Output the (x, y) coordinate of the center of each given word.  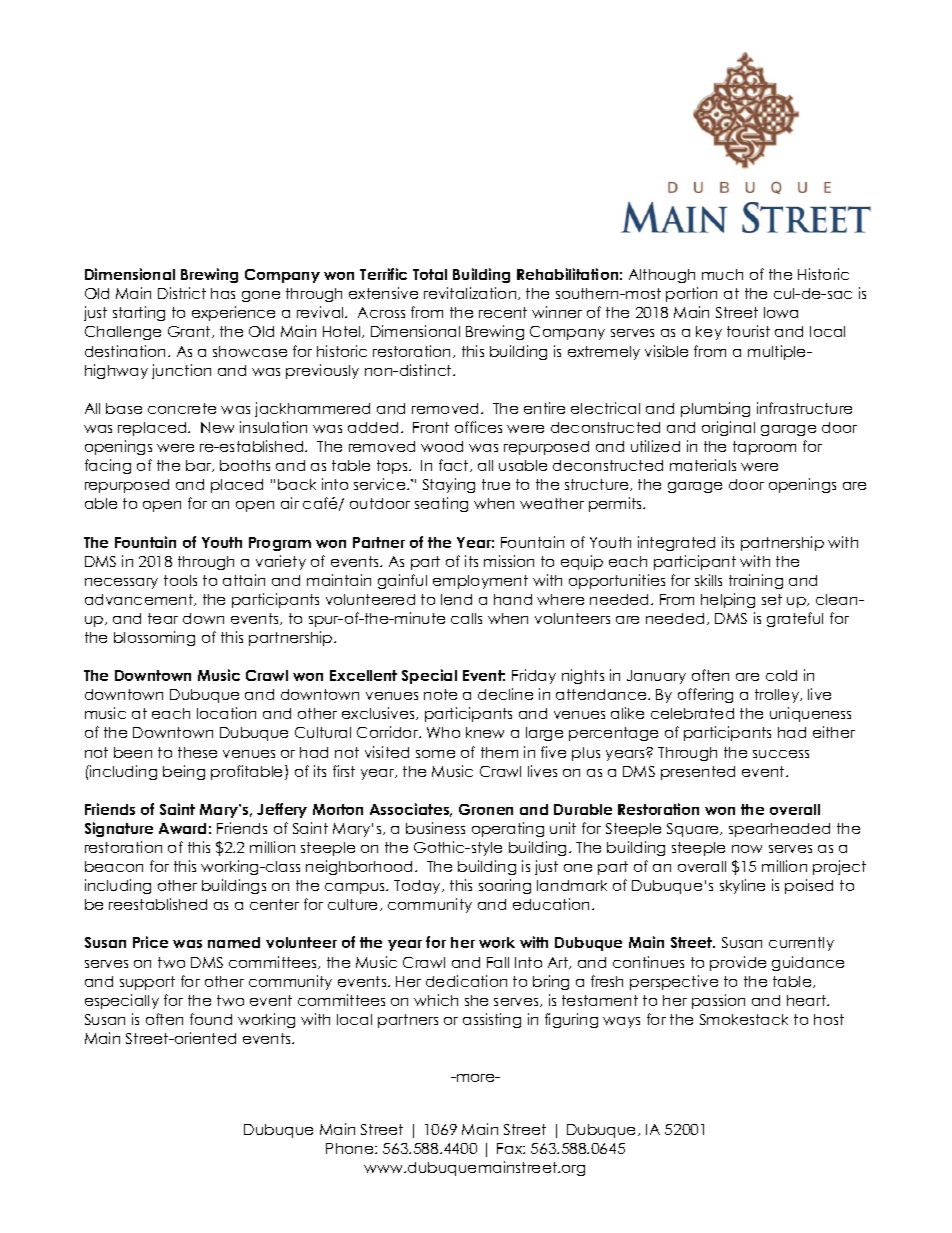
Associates (411, 810)
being (184, 772)
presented (698, 773)
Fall (498, 962)
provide (738, 963)
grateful (795, 619)
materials (703, 465)
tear (163, 618)
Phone (351, 1148)
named (234, 942)
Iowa (781, 312)
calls (466, 618)
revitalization (471, 293)
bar (200, 466)
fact (455, 465)
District (182, 293)
